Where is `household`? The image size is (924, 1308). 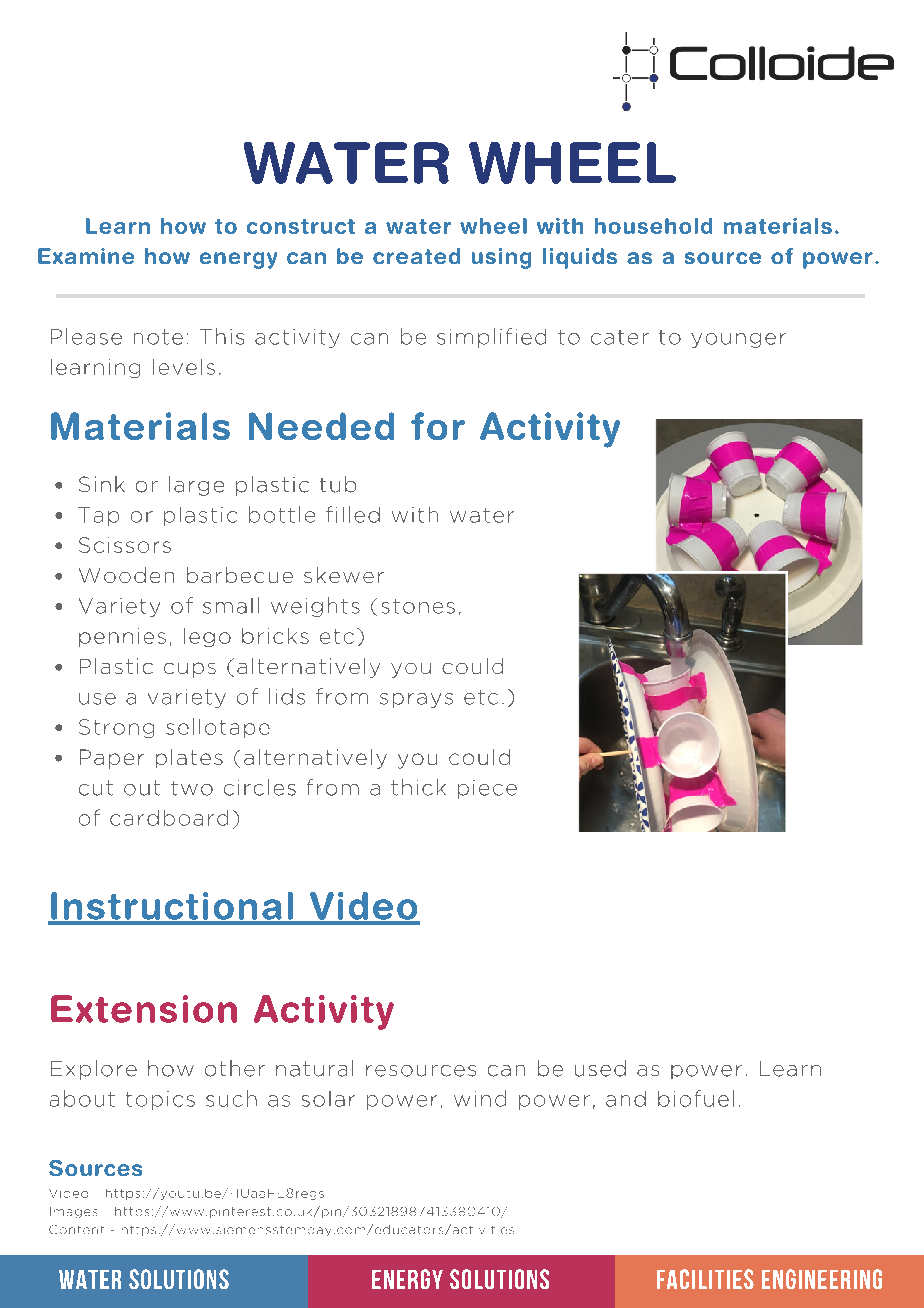
household is located at coordinates (653, 226).
